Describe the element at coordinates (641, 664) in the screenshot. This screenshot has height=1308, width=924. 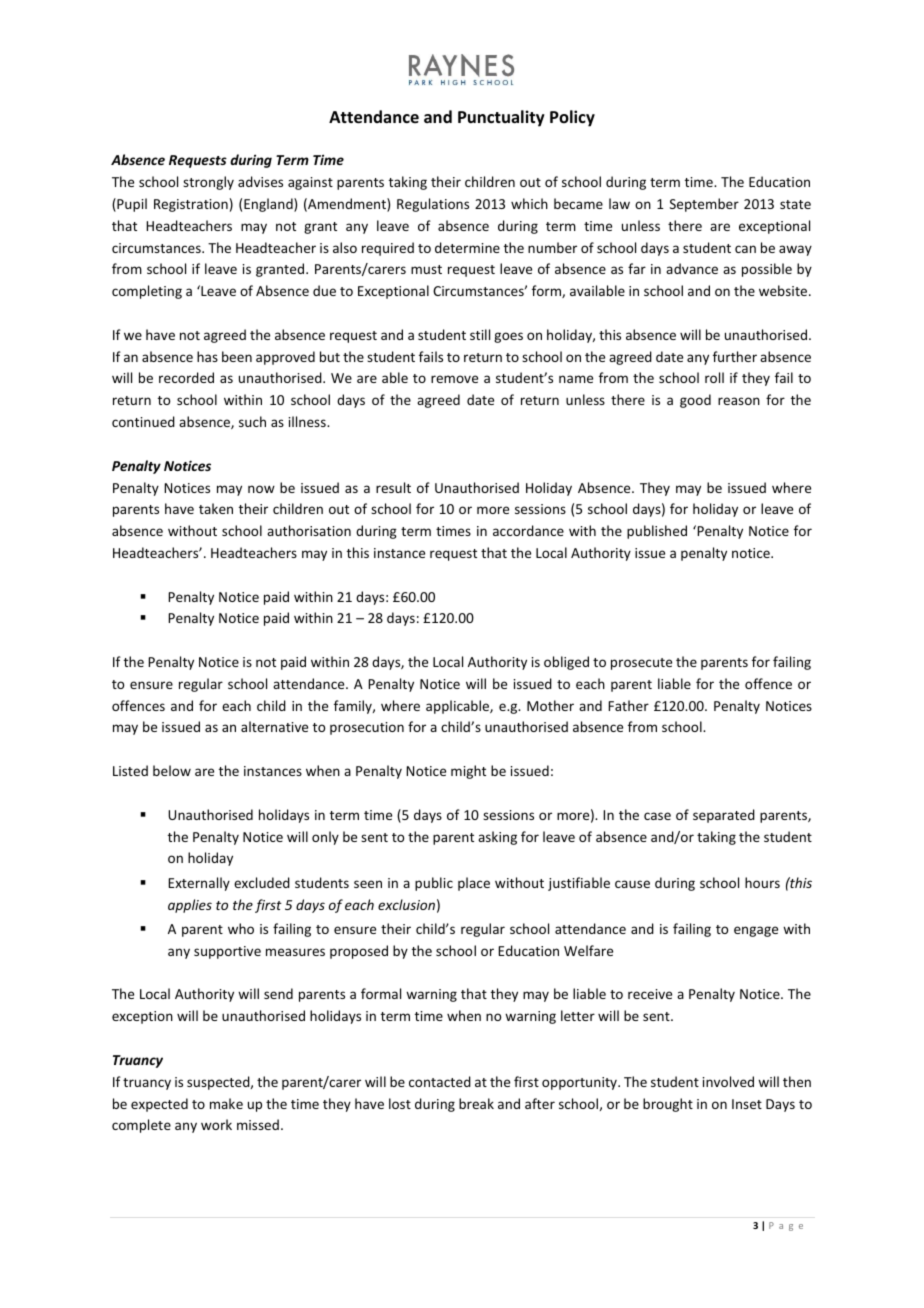
I see `prosecute` at that location.
